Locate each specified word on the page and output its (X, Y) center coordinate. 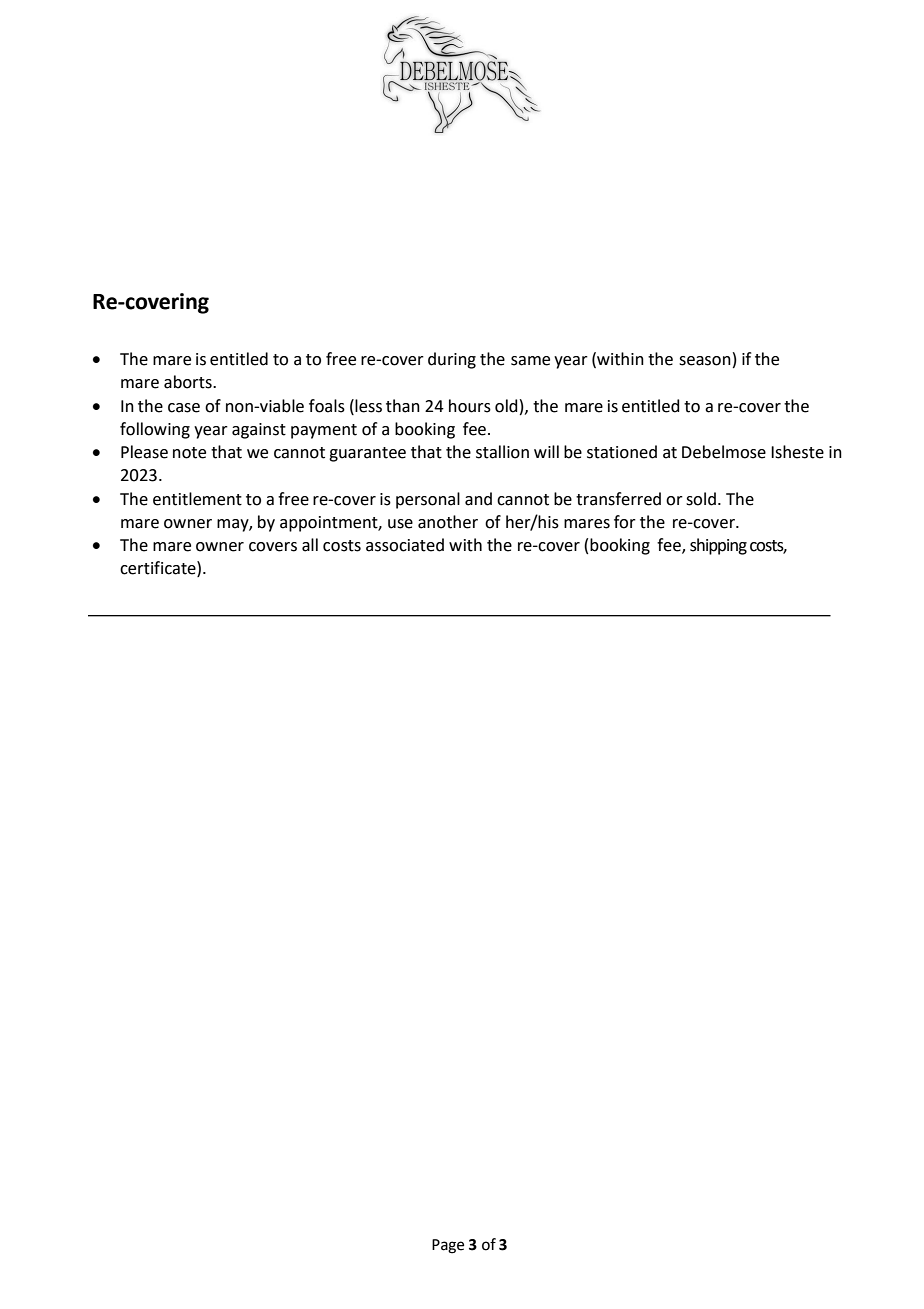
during (452, 360)
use (400, 524)
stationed (622, 452)
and (478, 499)
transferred (618, 499)
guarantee (367, 454)
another (448, 522)
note (189, 453)
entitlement (197, 499)
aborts (189, 382)
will (546, 451)
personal (428, 500)
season (705, 361)
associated (405, 545)
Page (448, 1246)
